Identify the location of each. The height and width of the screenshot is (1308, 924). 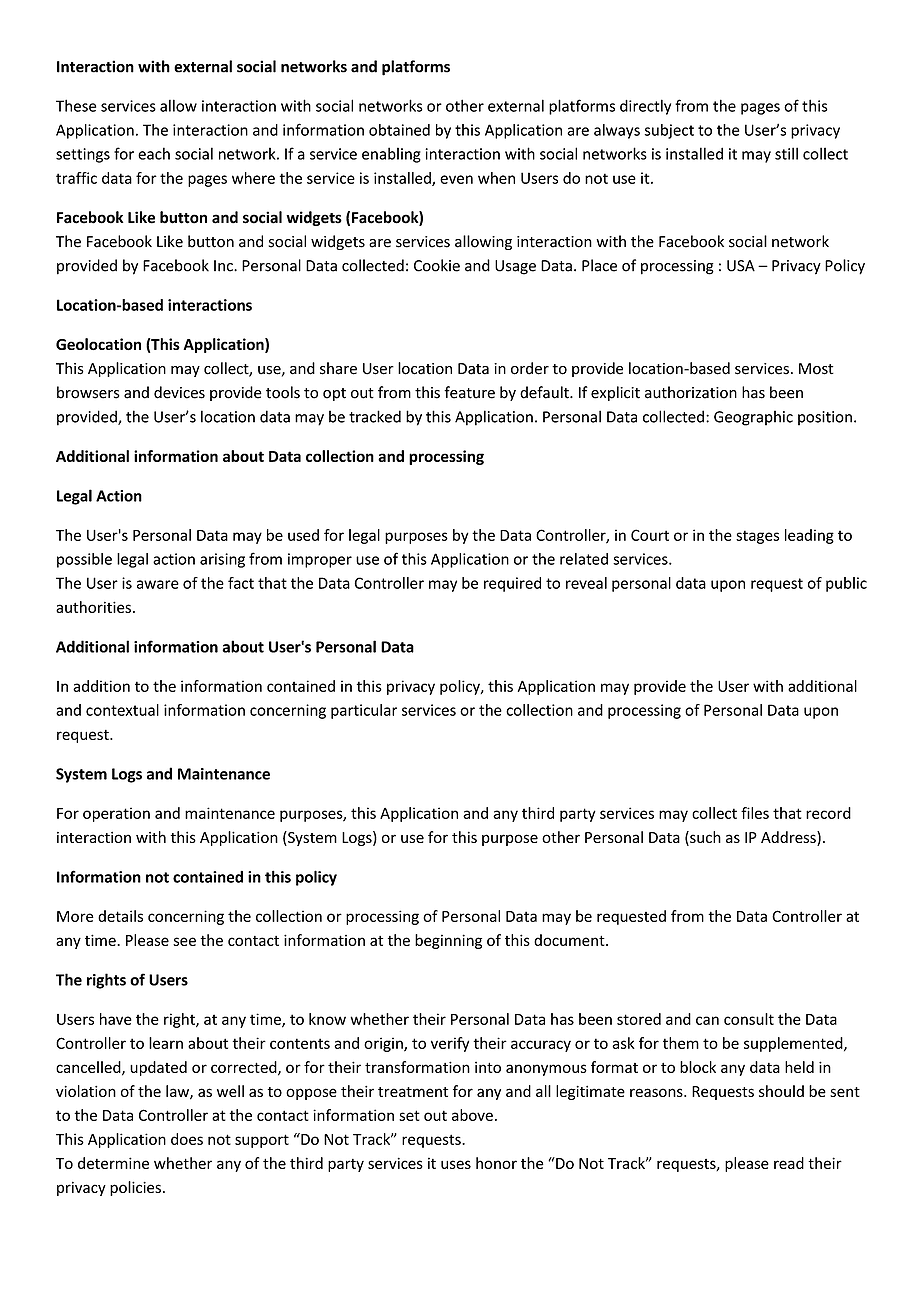
(154, 153).
